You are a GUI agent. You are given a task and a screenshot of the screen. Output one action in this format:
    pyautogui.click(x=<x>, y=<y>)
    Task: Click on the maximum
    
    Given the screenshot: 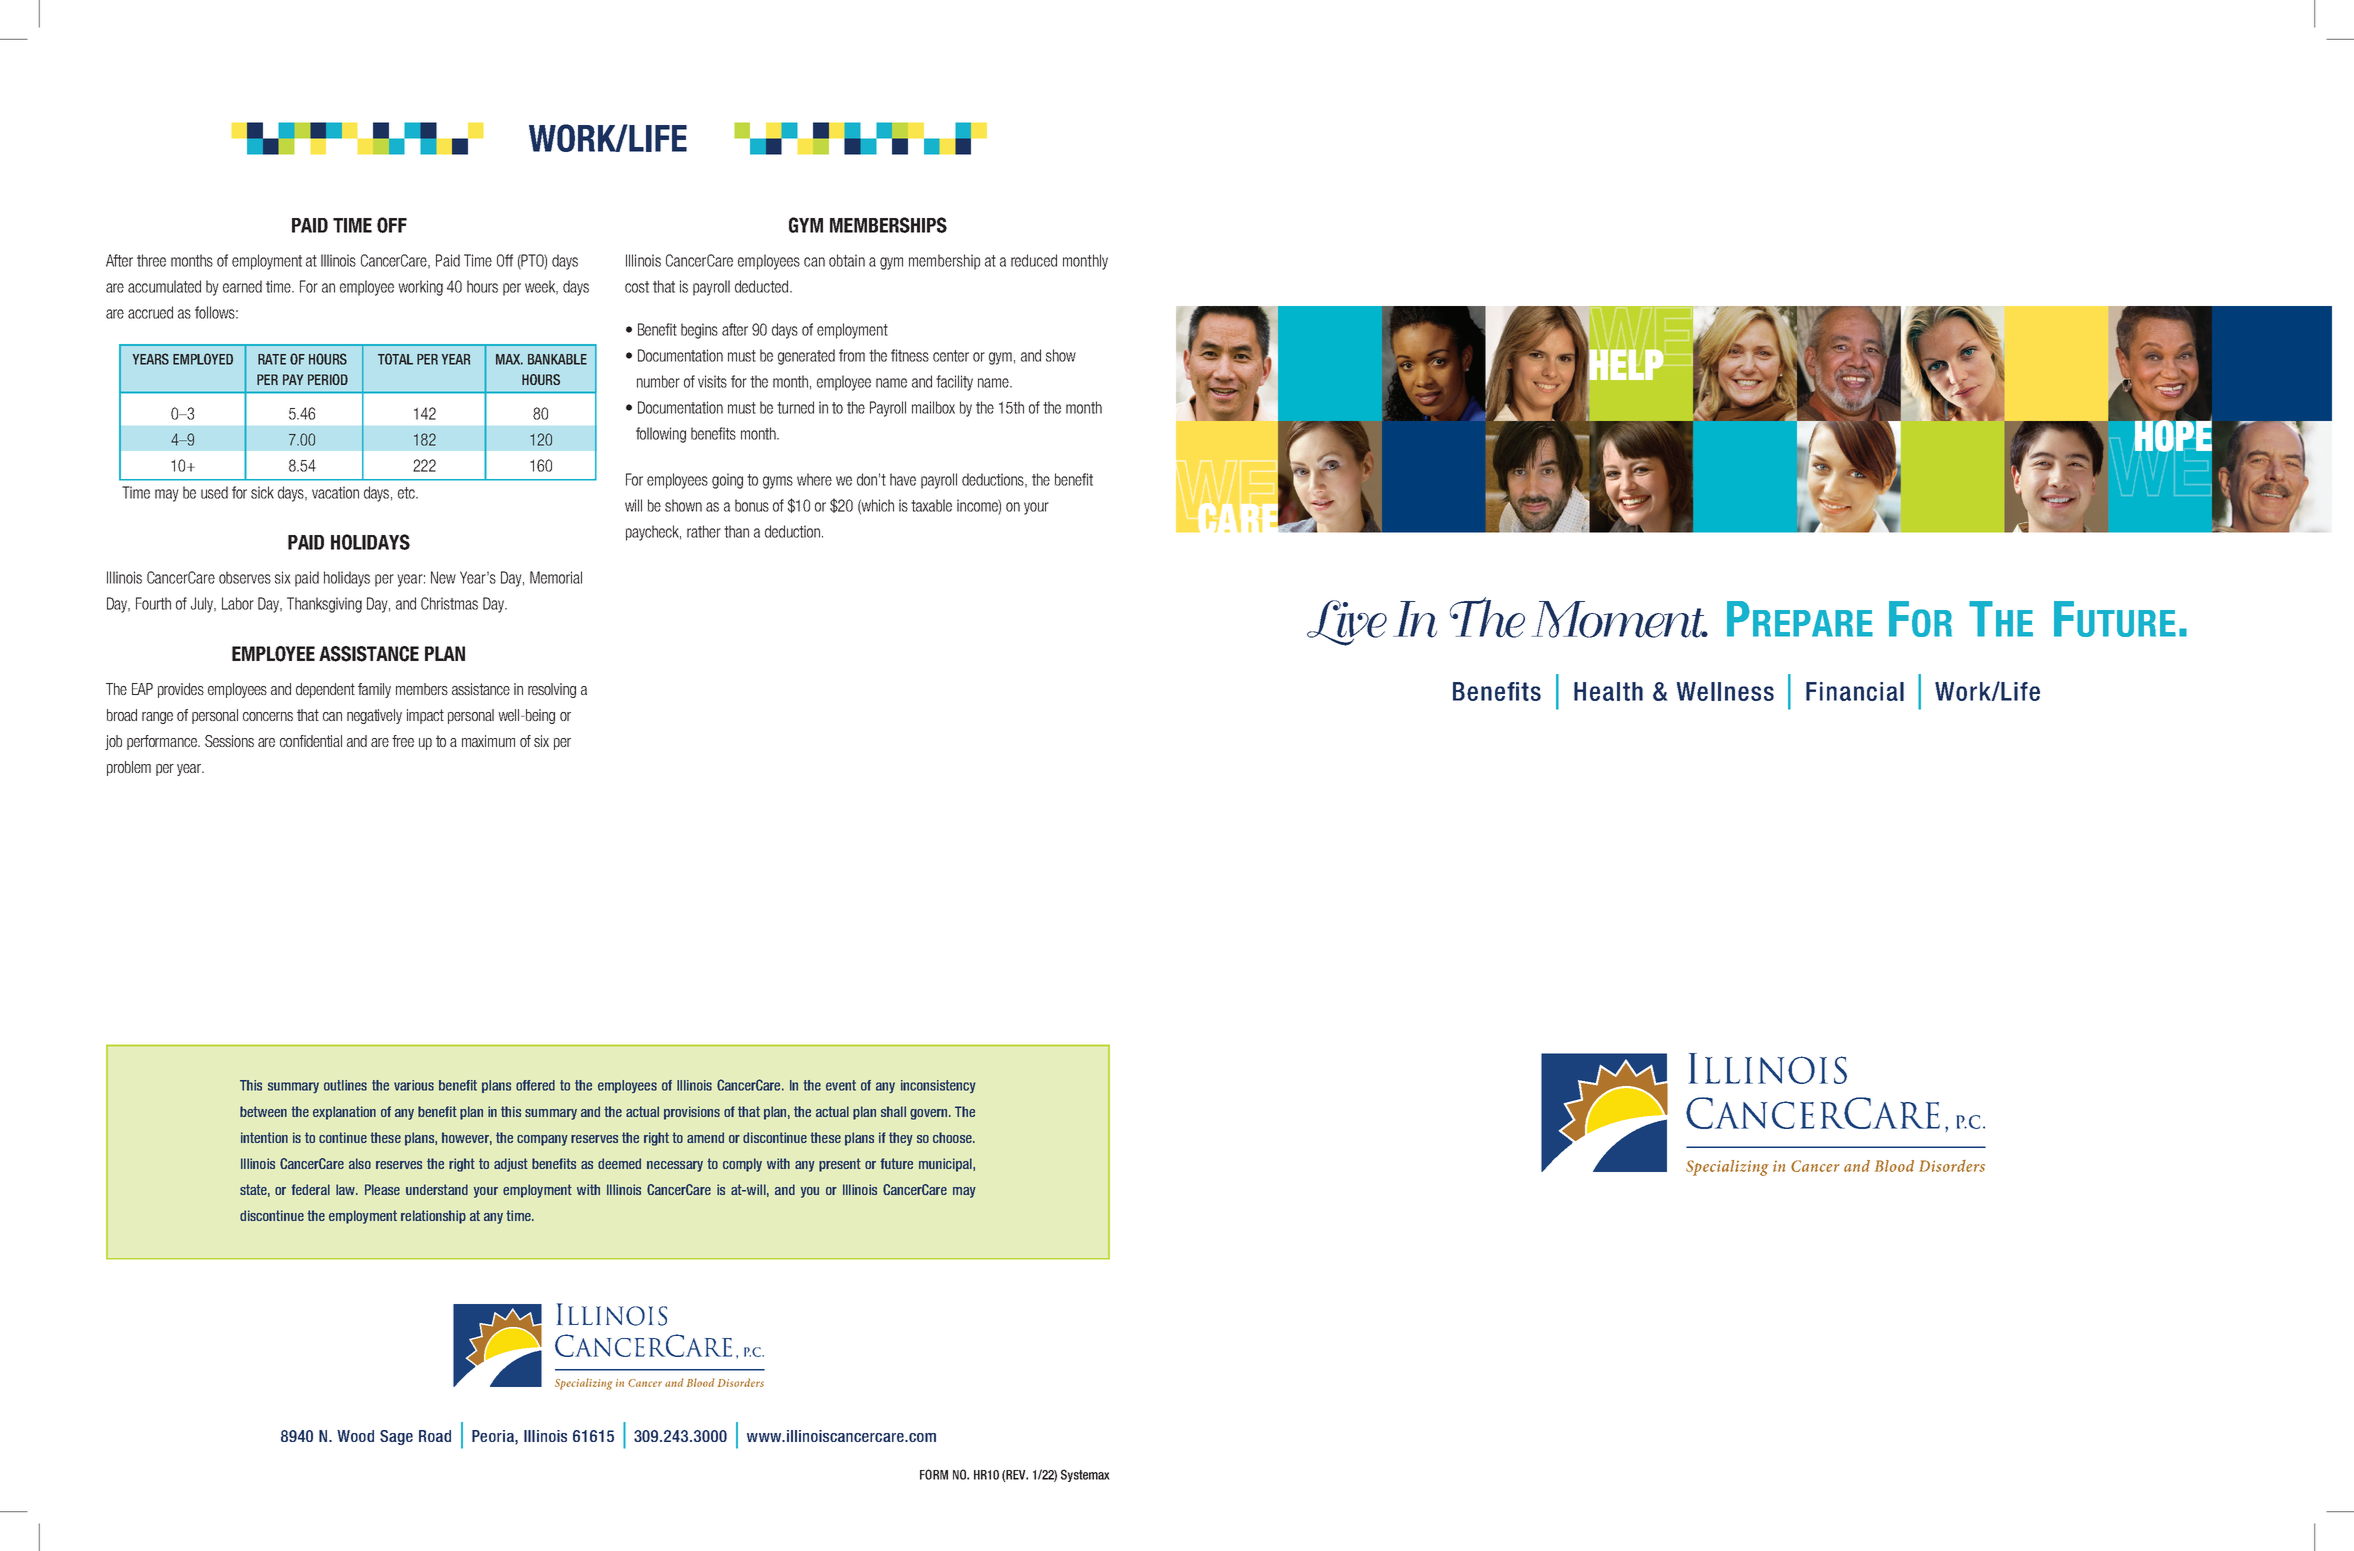 What is the action you would take?
    pyautogui.click(x=488, y=741)
